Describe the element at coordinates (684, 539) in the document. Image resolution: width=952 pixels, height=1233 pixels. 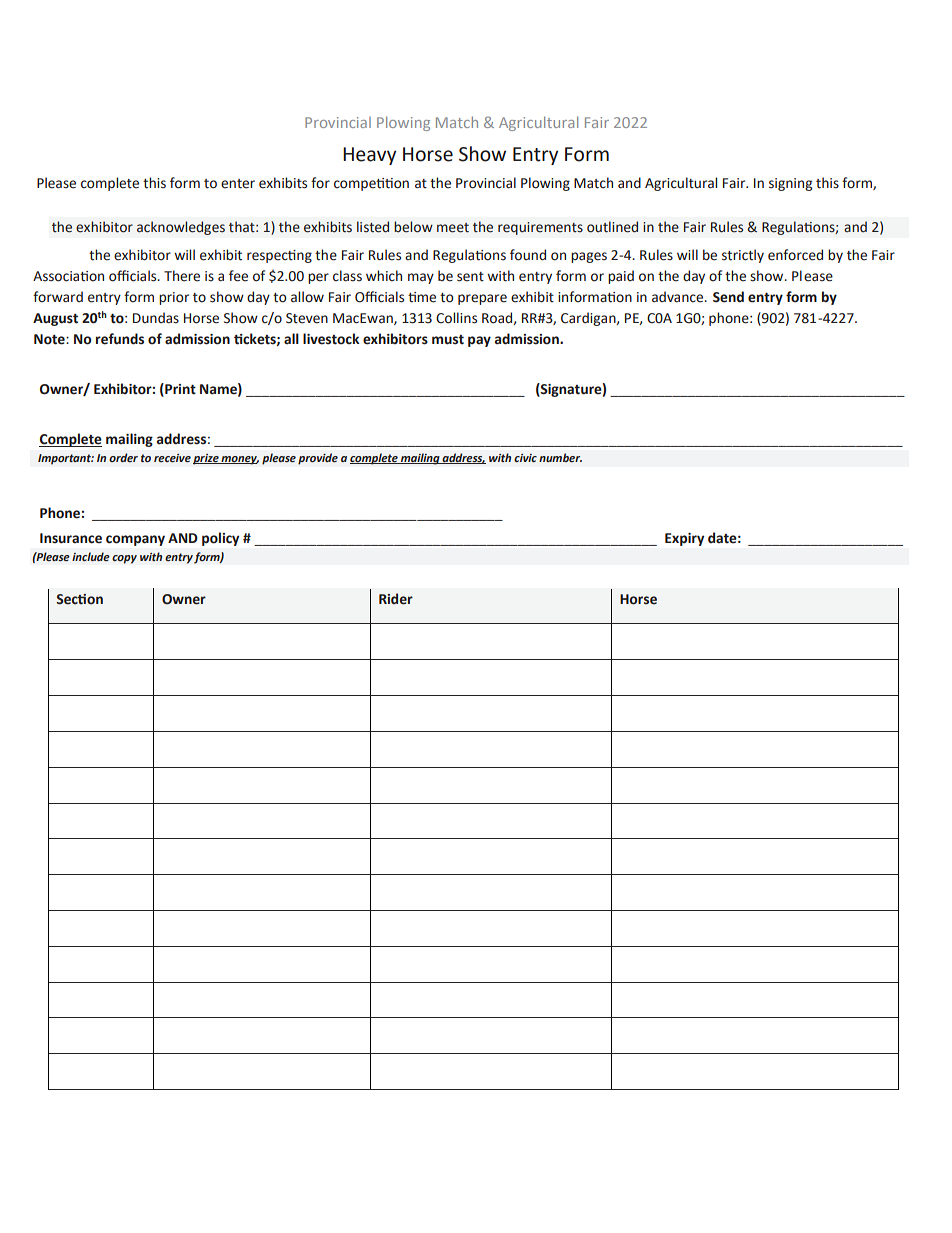
I see `Expiry` at that location.
